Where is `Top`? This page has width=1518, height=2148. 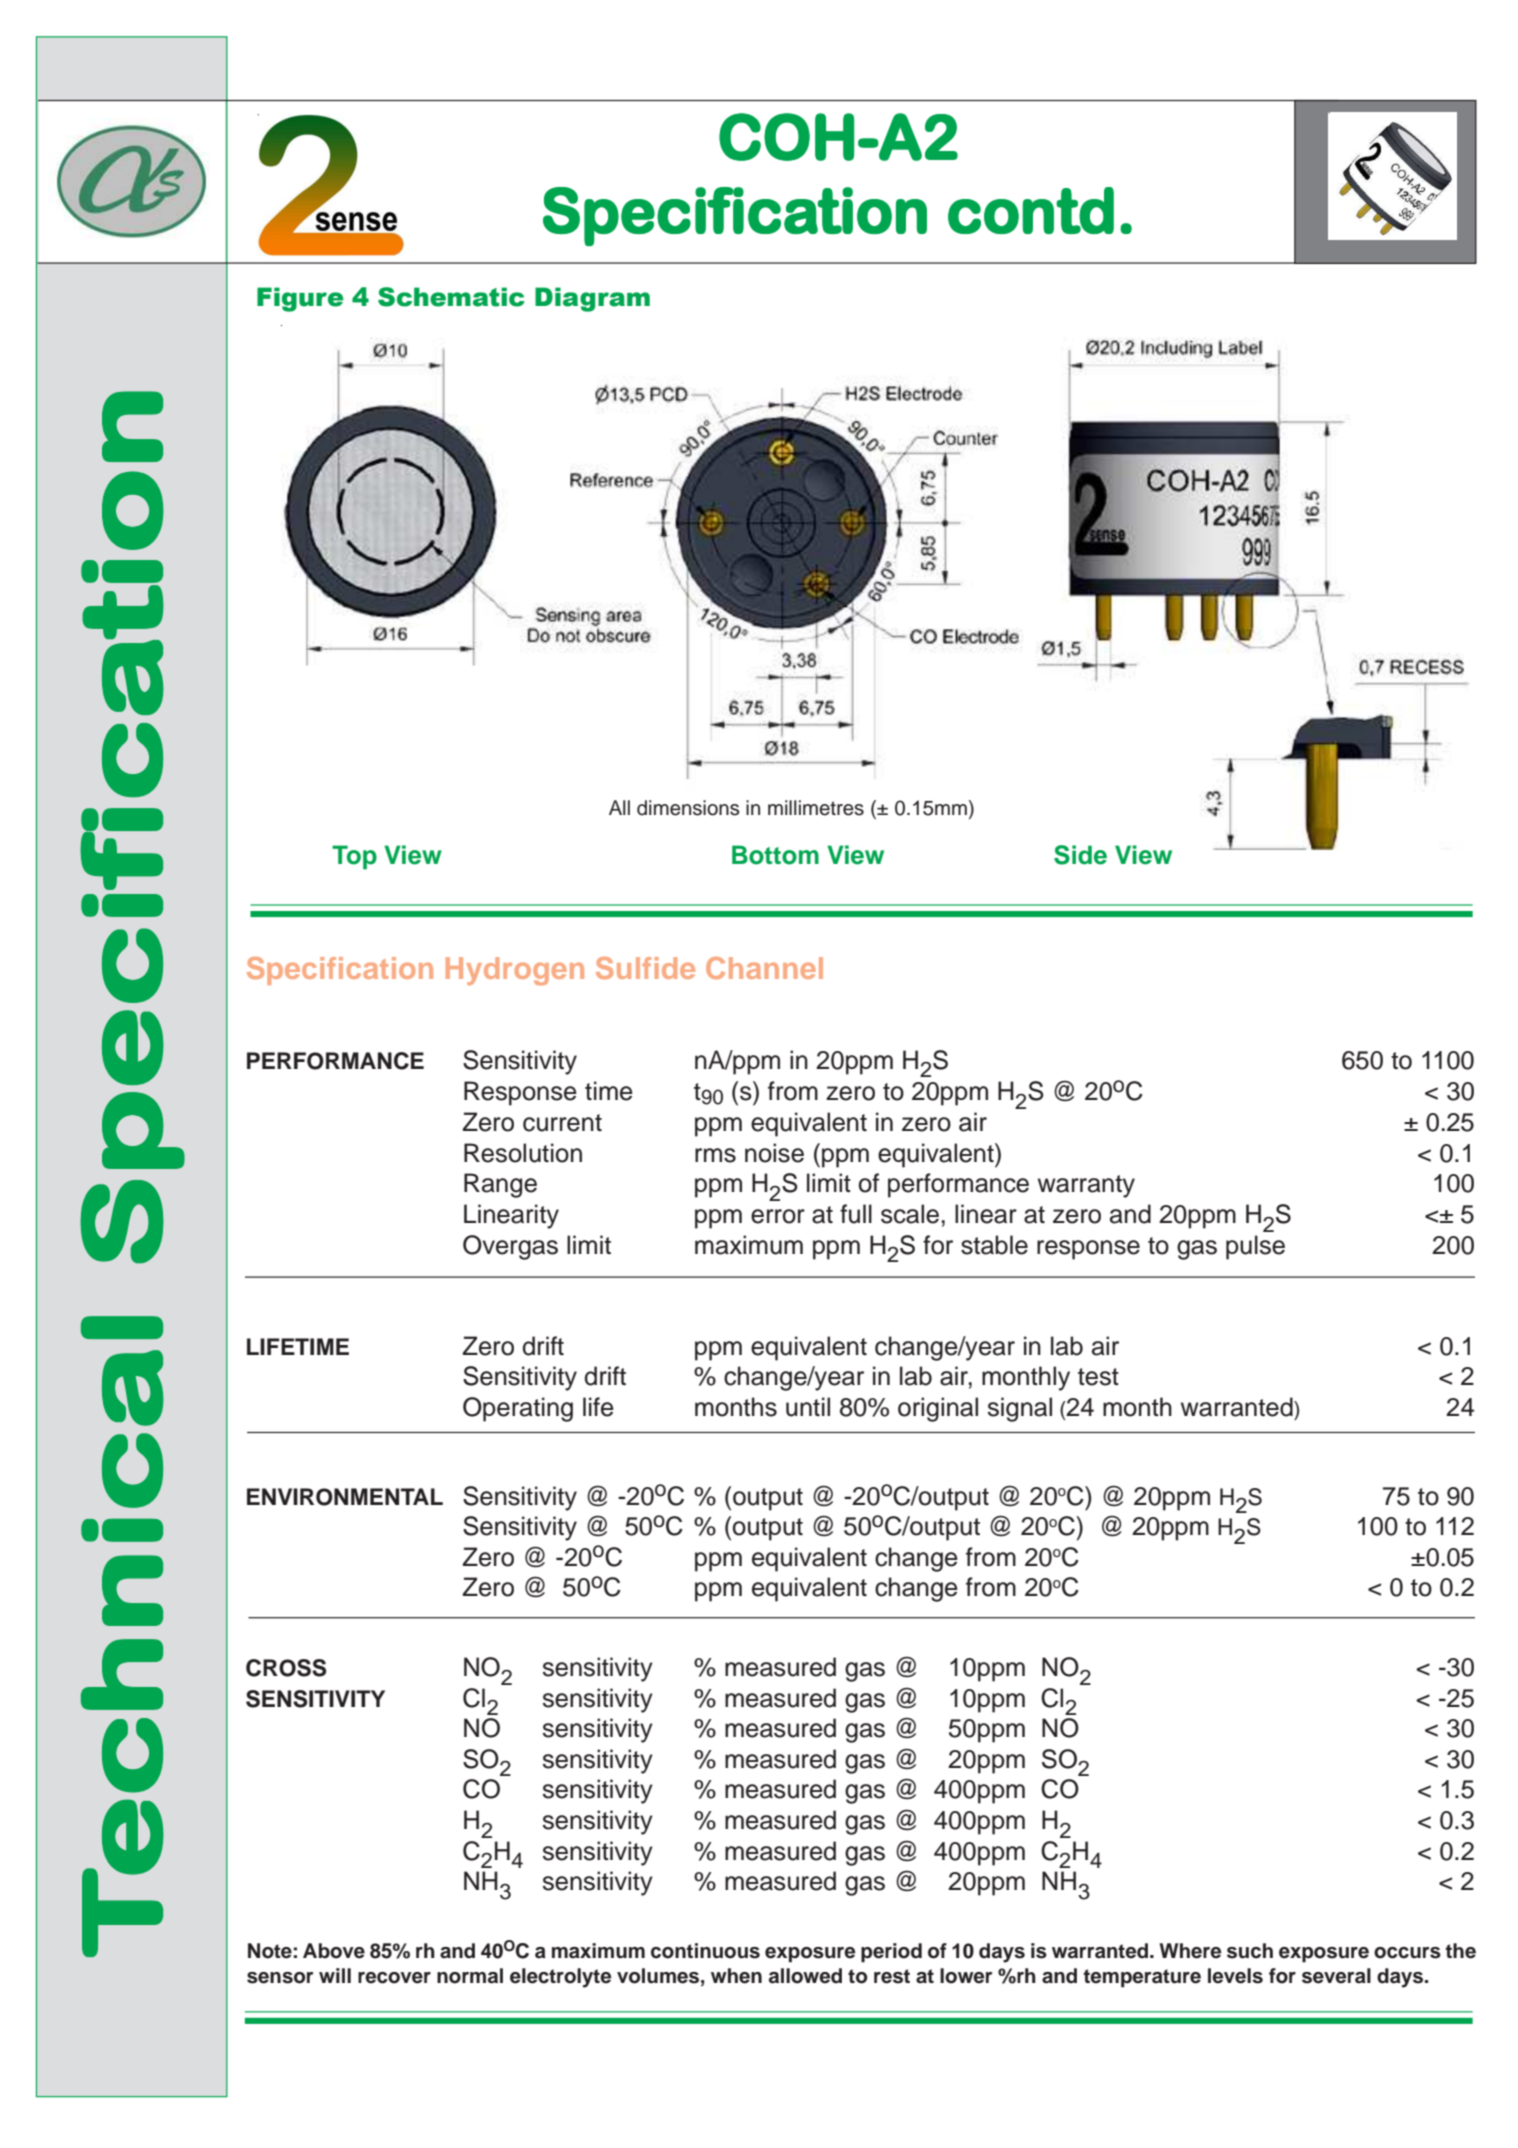
Top is located at coordinates (354, 857).
